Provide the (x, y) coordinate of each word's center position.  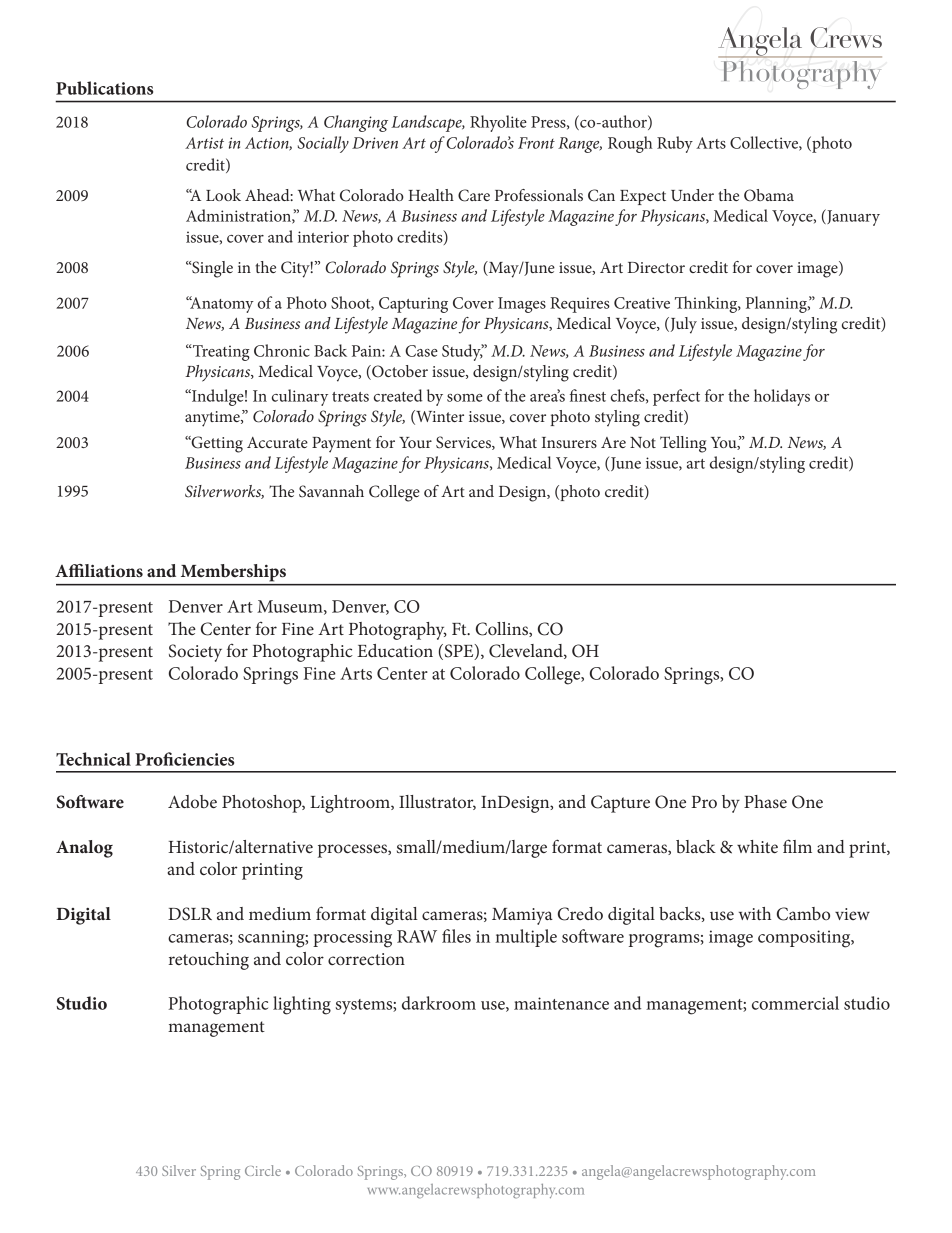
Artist (204, 143)
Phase (765, 801)
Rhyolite (498, 123)
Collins (503, 629)
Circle (263, 1170)
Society (195, 653)
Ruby (675, 144)
